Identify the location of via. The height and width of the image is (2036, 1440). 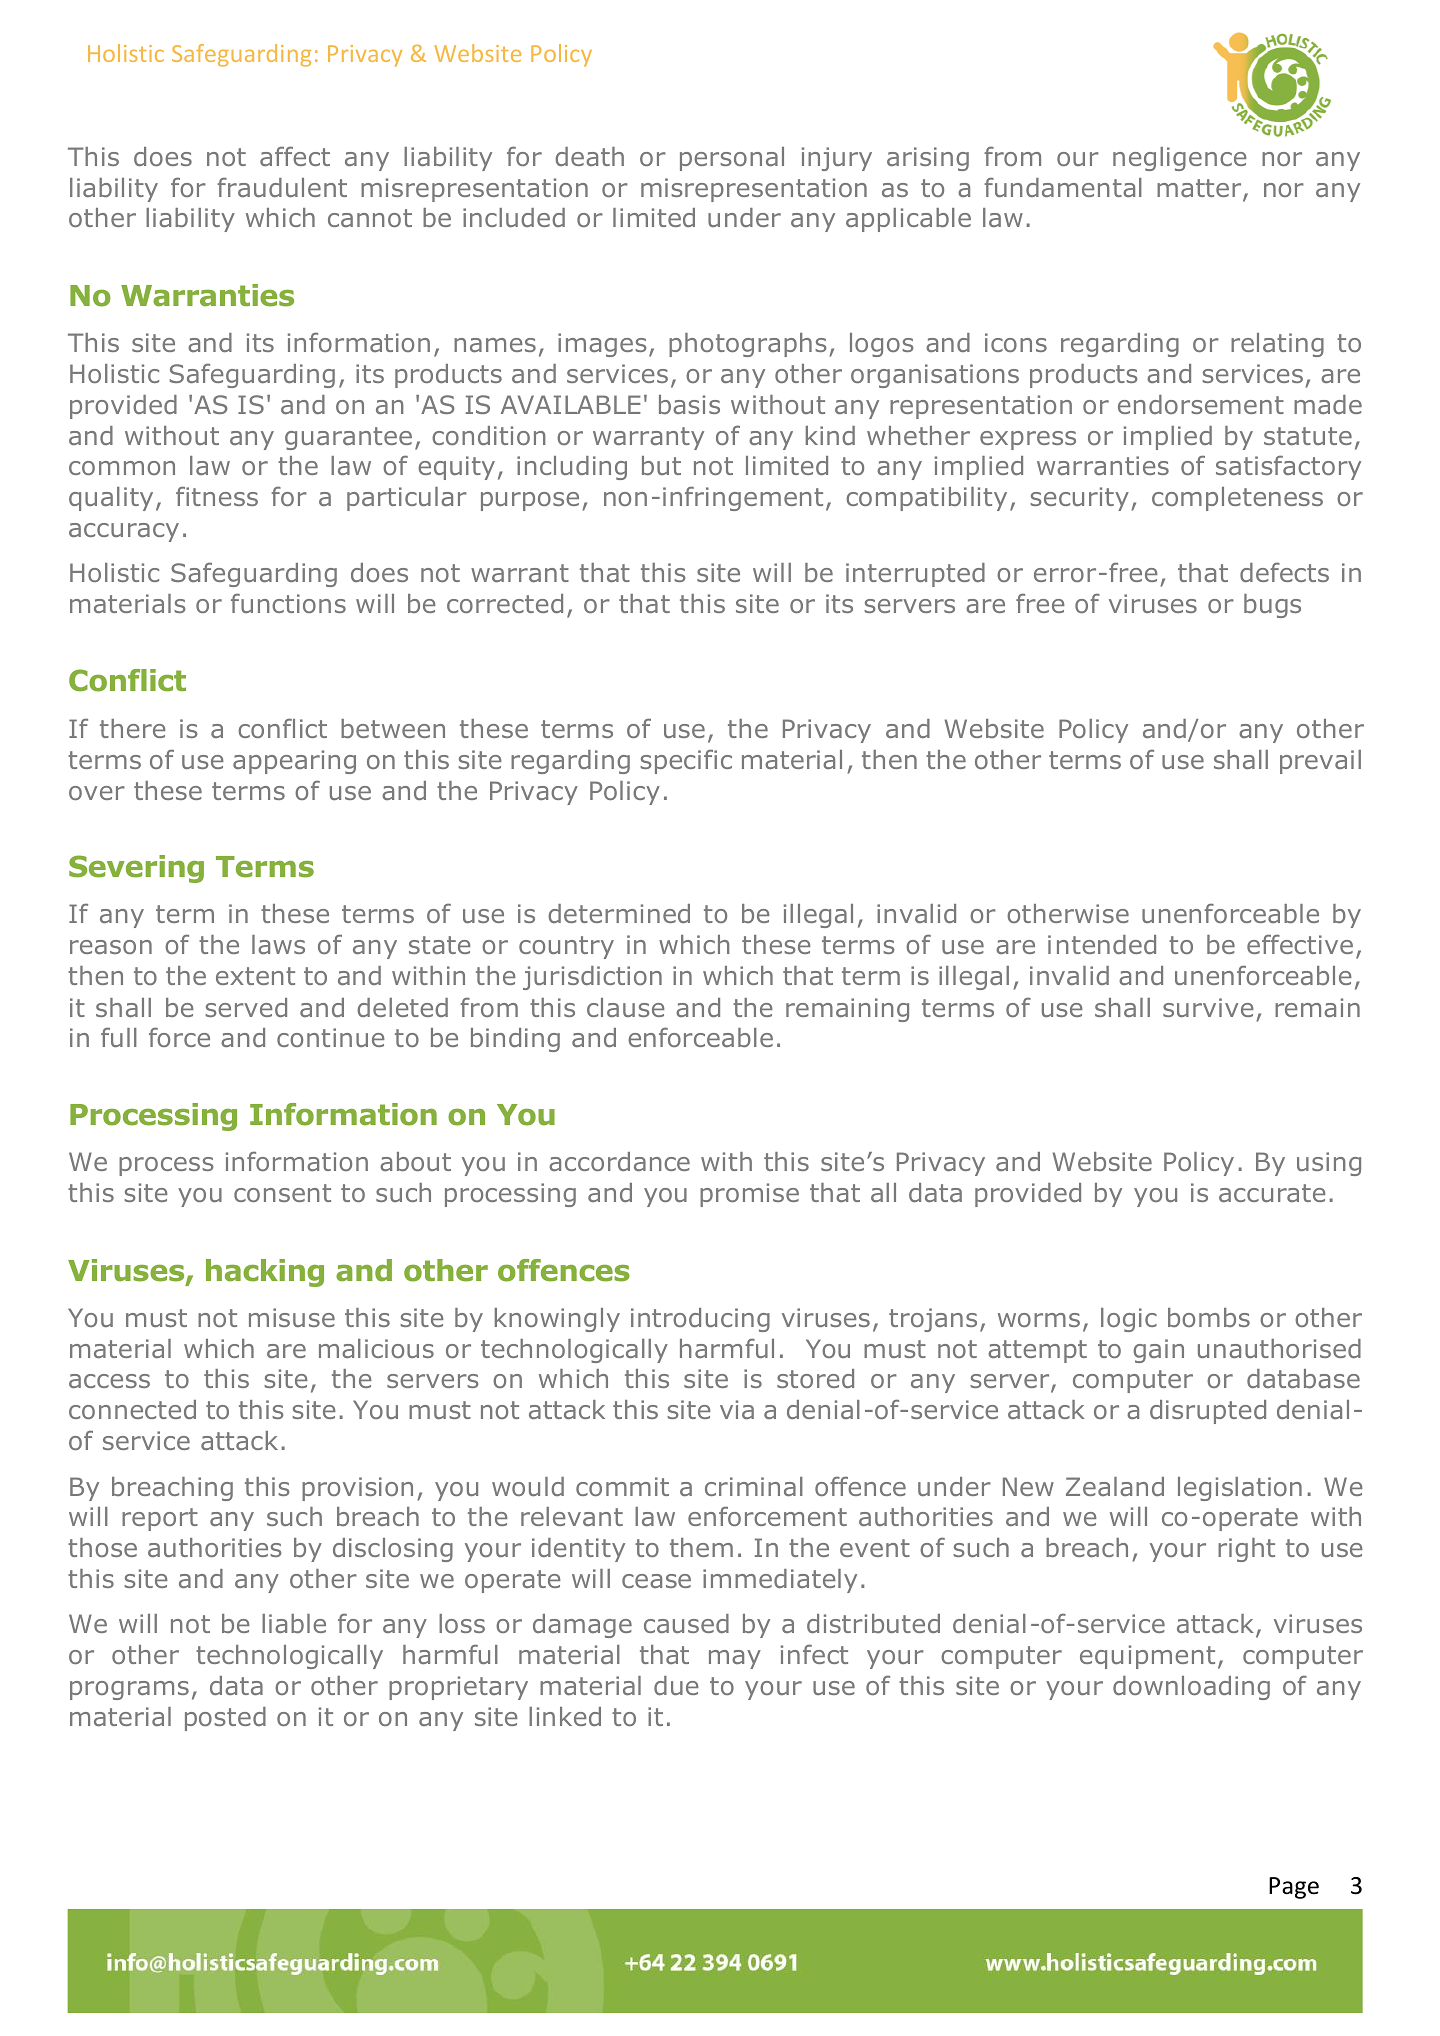
(737, 1409).
